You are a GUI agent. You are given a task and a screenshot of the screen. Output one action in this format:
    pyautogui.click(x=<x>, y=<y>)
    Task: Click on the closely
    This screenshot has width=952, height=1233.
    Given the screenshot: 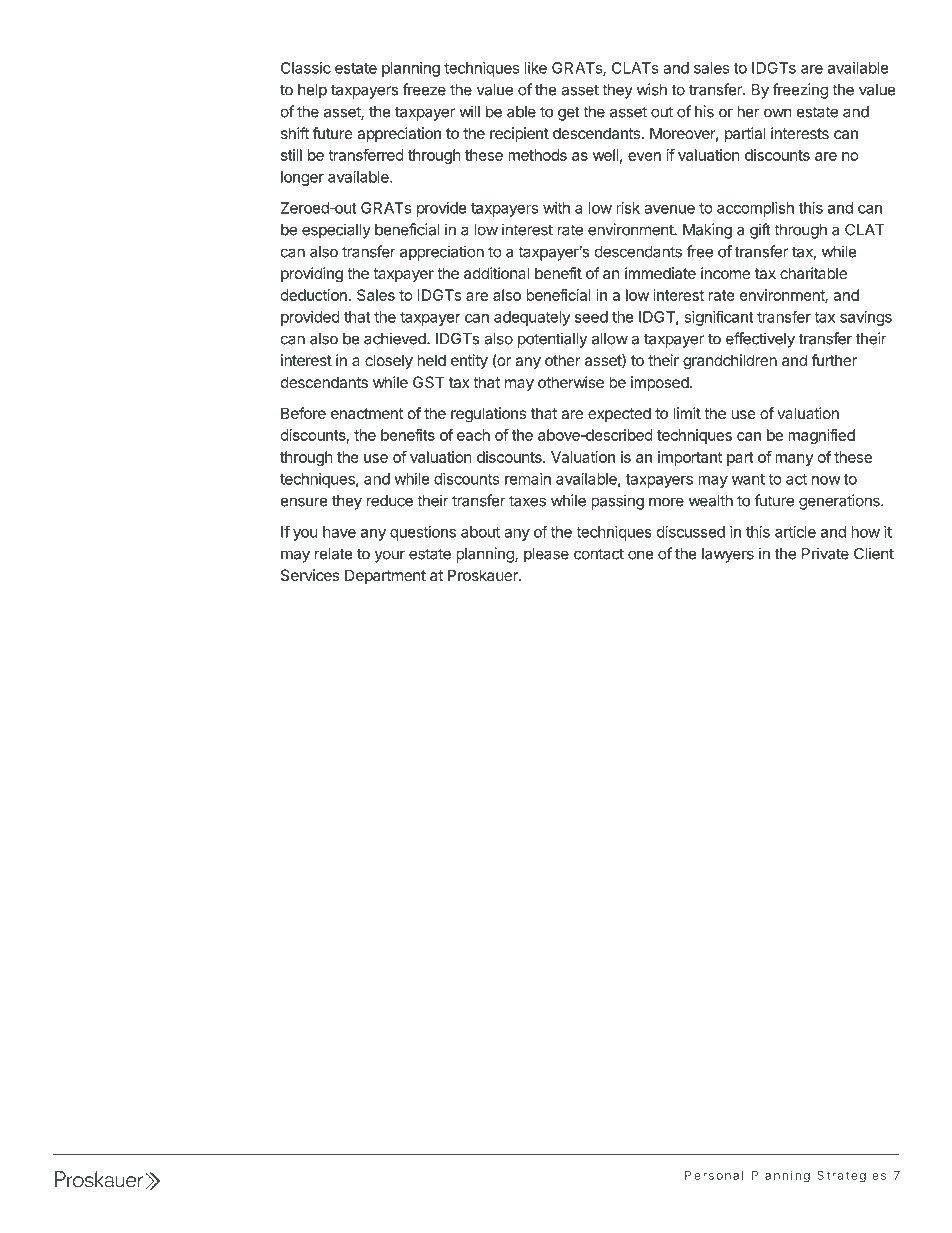 What is the action you would take?
    pyautogui.click(x=389, y=362)
